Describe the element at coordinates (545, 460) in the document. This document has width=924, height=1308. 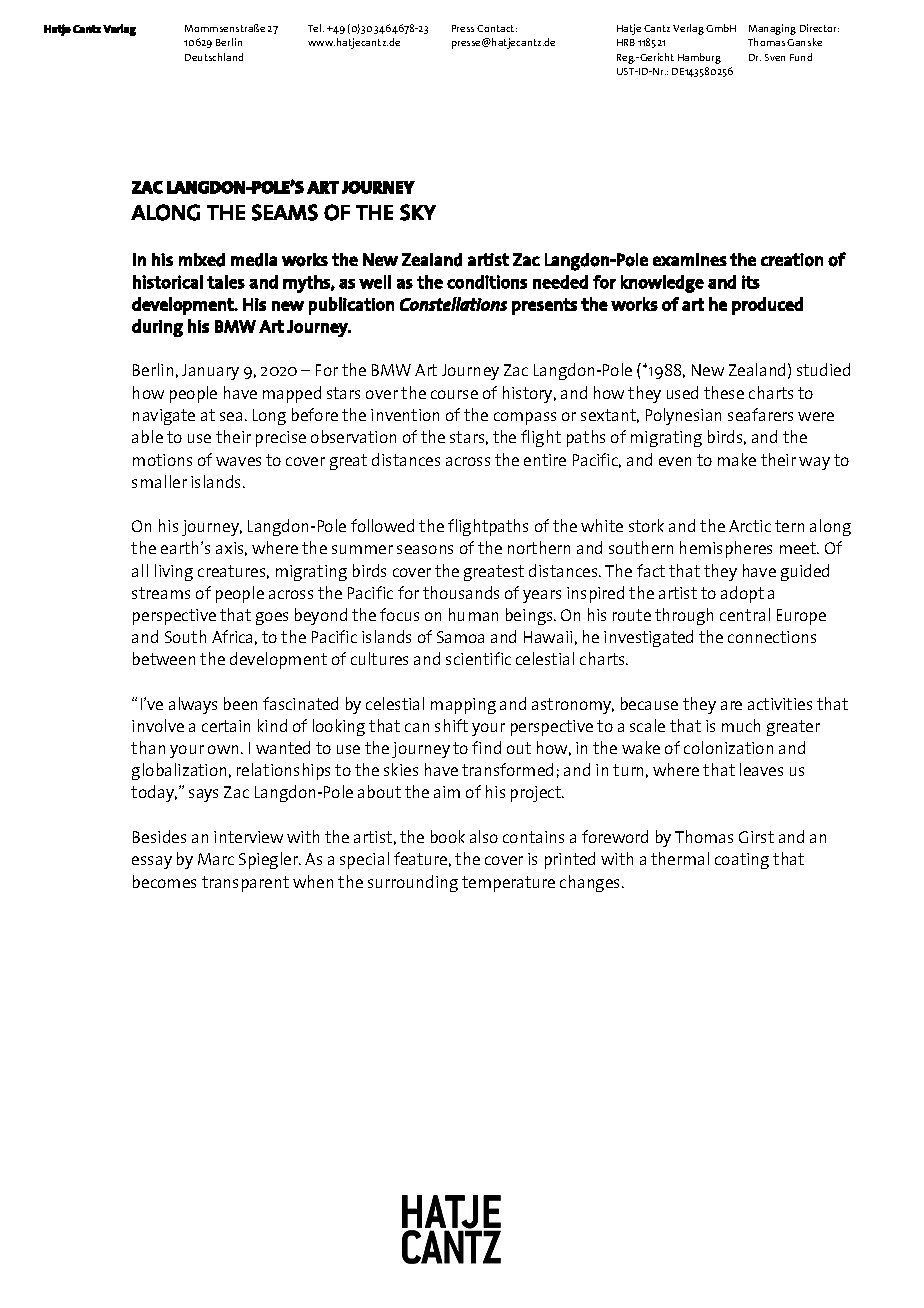
I see `entire` at that location.
